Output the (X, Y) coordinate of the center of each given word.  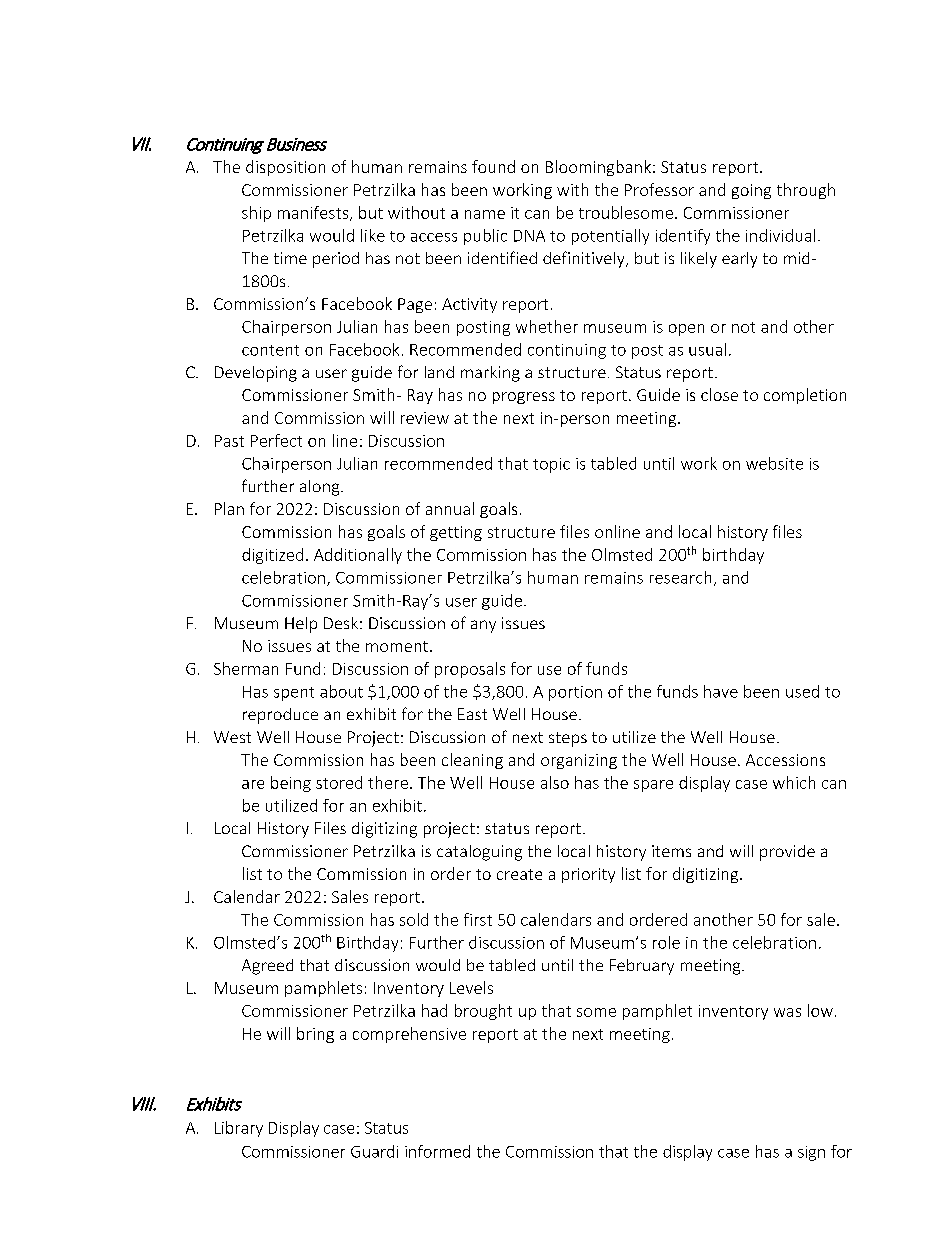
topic (551, 465)
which (794, 782)
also (555, 782)
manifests (314, 213)
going (751, 191)
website (774, 463)
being (291, 784)
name (485, 214)
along (321, 488)
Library (239, 1129)
